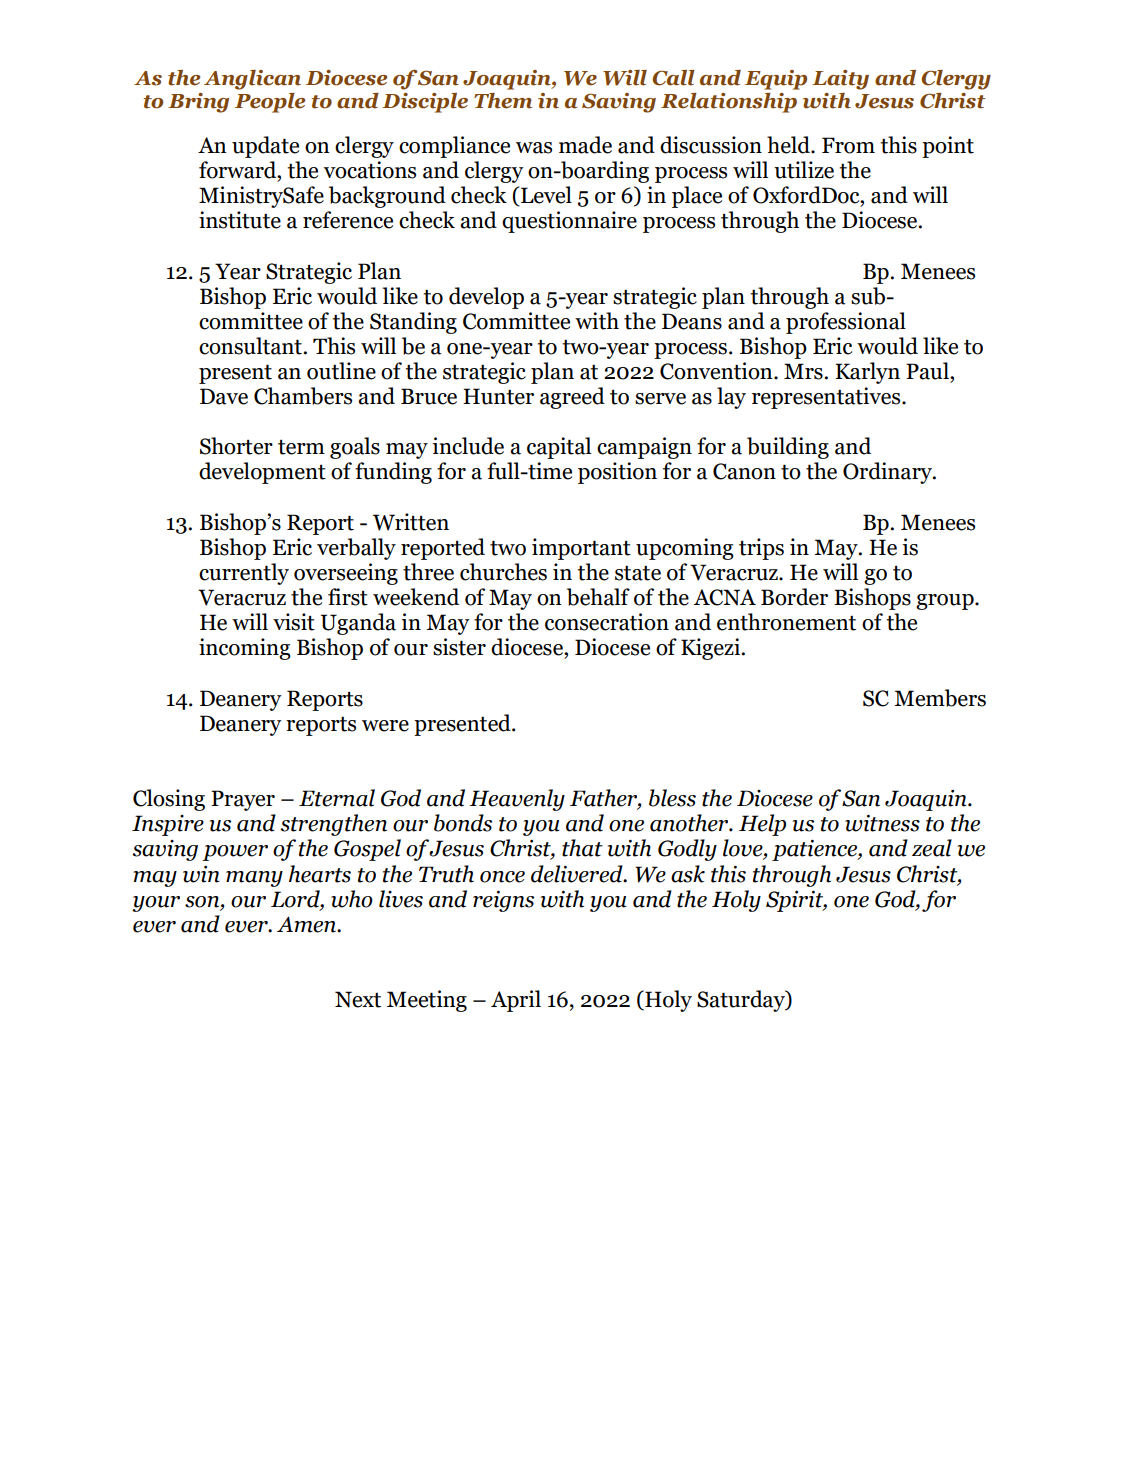 The image size is (1128, 1459). I want to click on agreed, so click(572, 398).
